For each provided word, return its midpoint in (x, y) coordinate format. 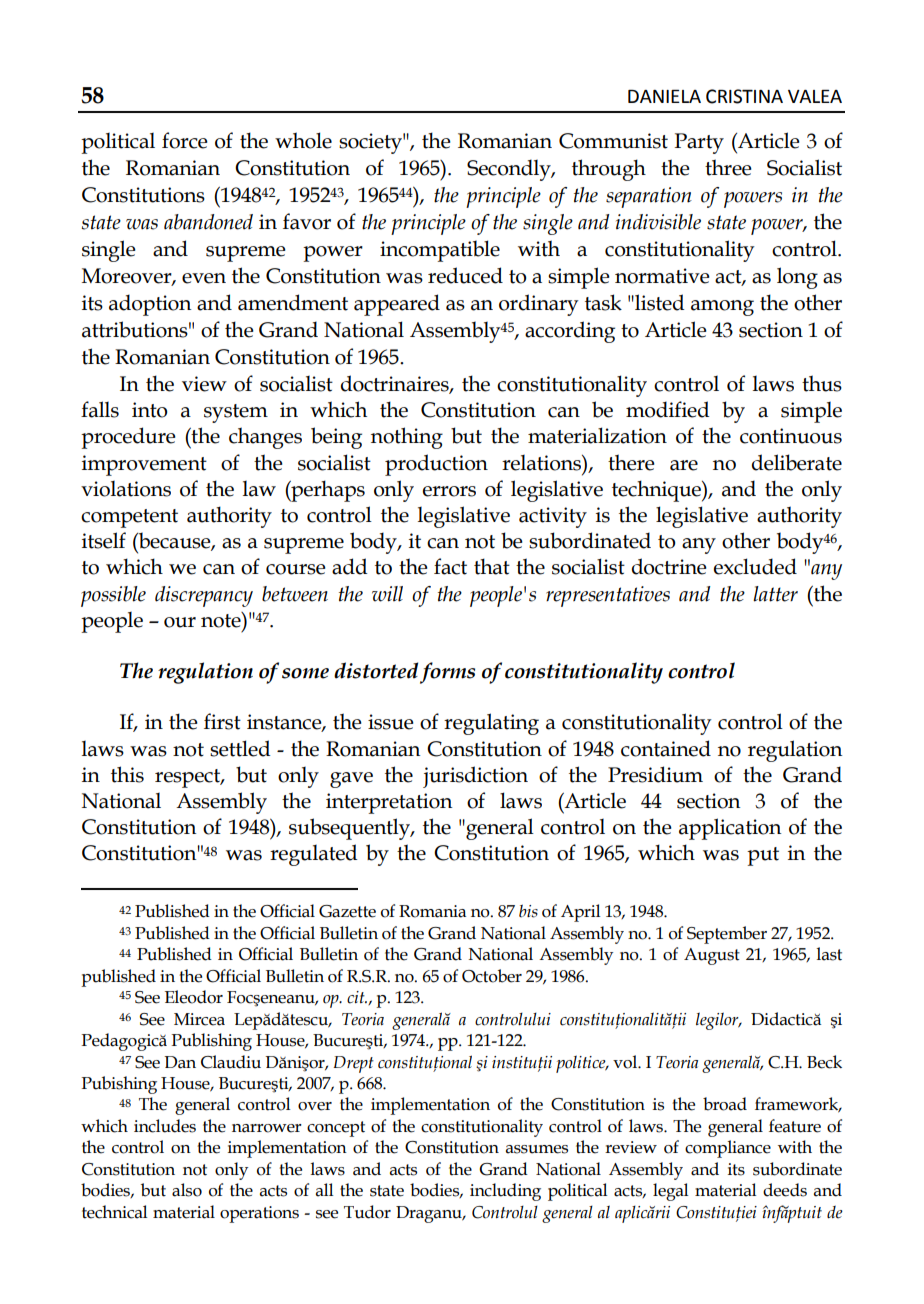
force (185, 140)
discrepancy (204, 596)
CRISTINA (744, 96)
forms (447, 673)
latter (775, 594)
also (187, 1190)
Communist (613, 141)
